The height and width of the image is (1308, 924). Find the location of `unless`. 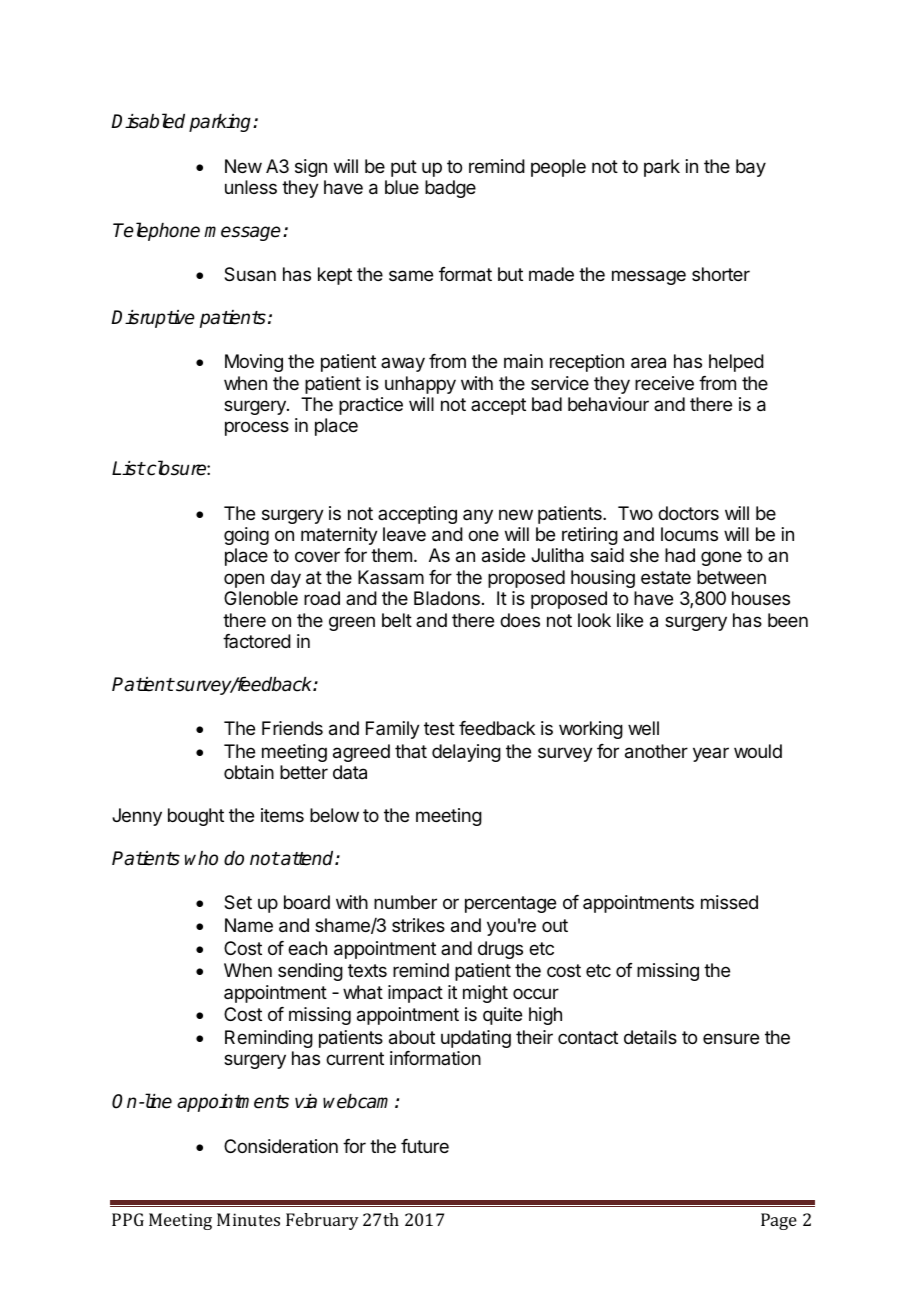

unless is located at coordinates (251, 187).
